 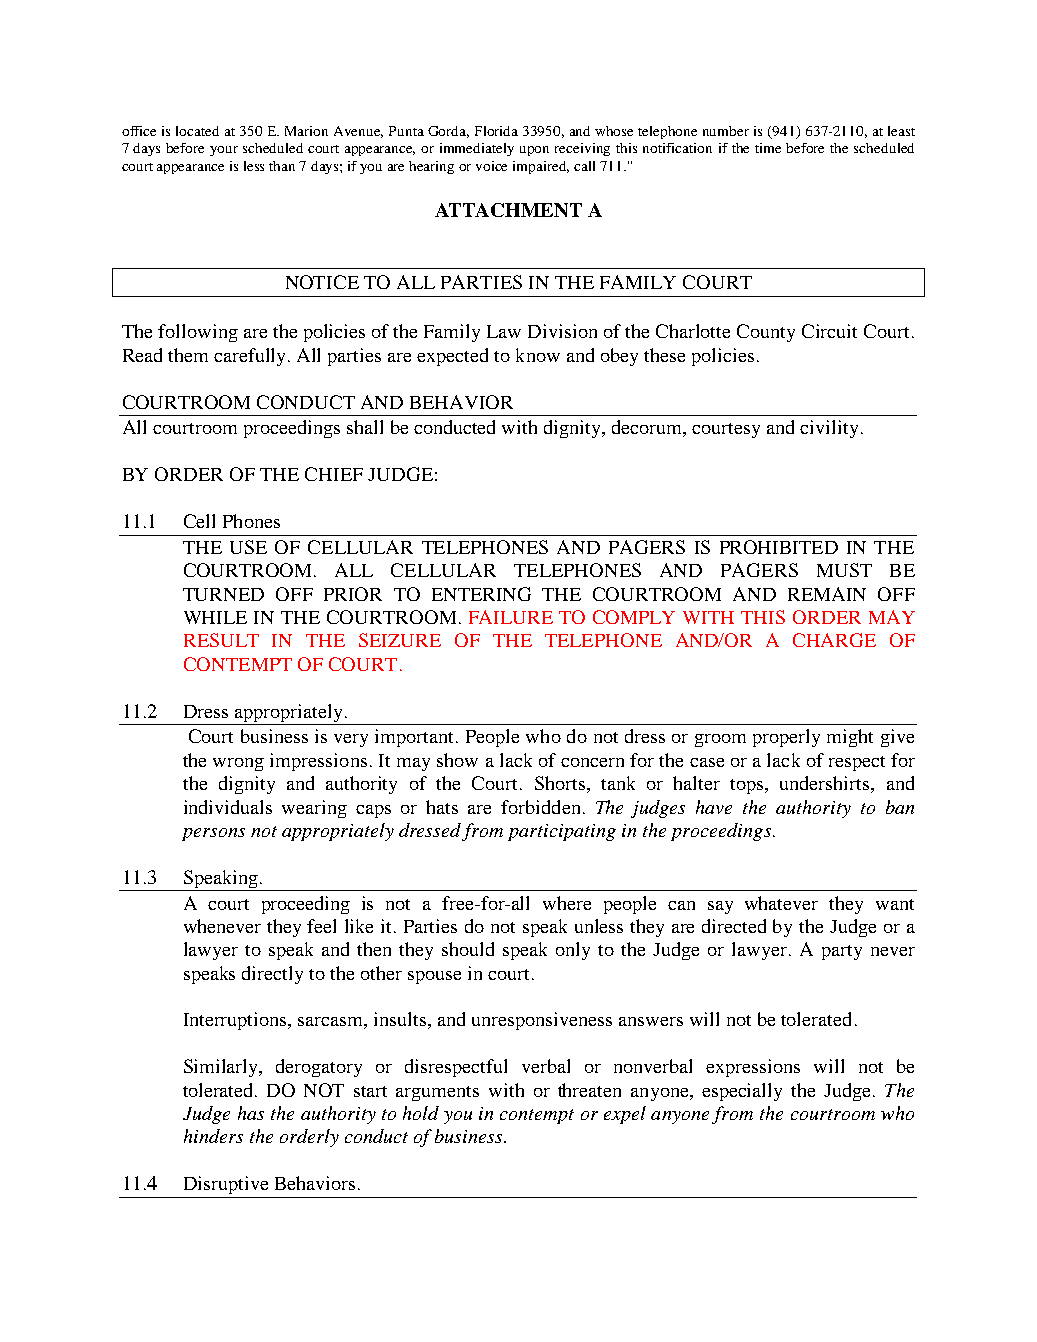 What do you see at coordinates (538, 355) in the screenshot?
I see `know` at bounding box center [538, 355].
